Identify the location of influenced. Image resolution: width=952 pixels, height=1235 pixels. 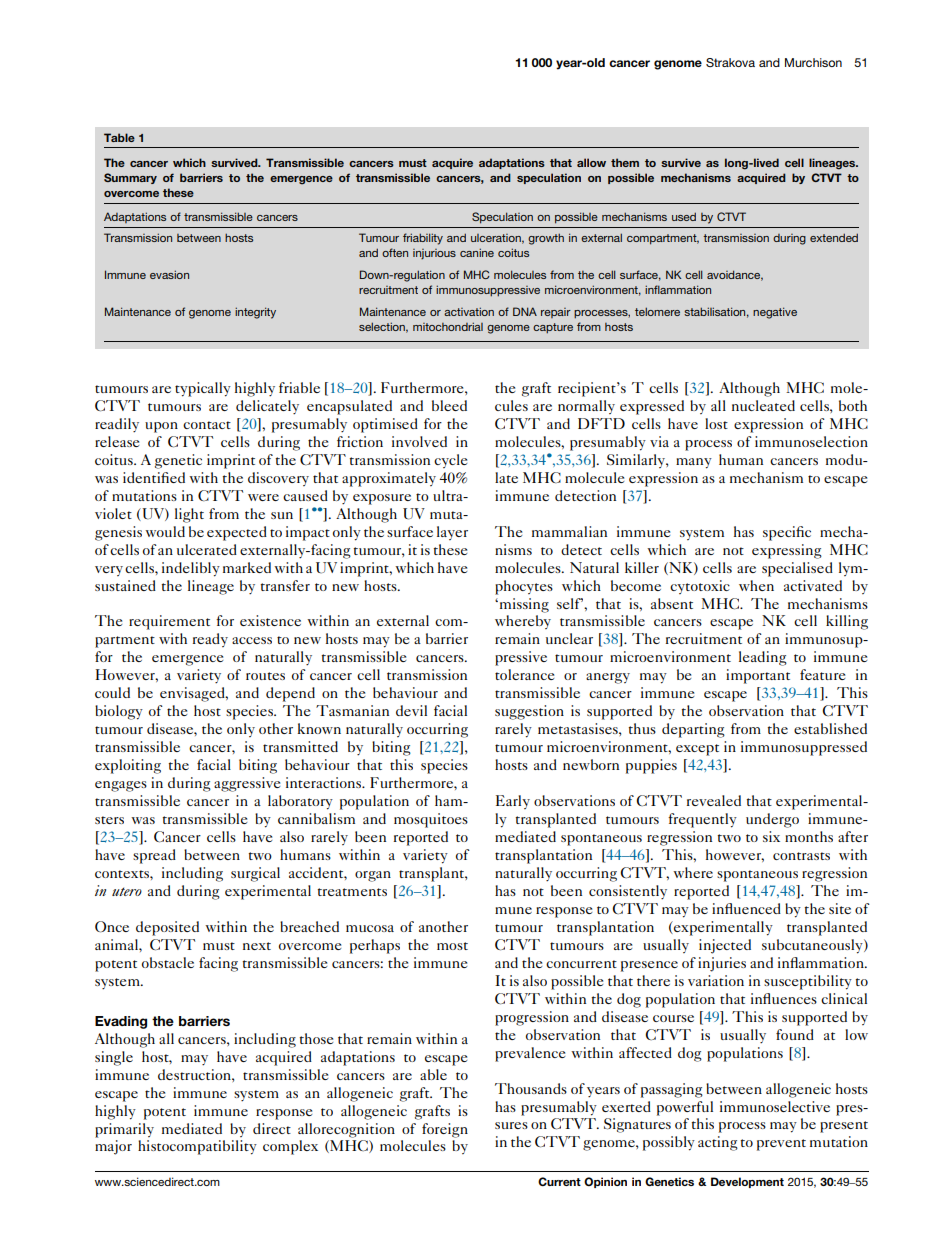
(746, 908).
